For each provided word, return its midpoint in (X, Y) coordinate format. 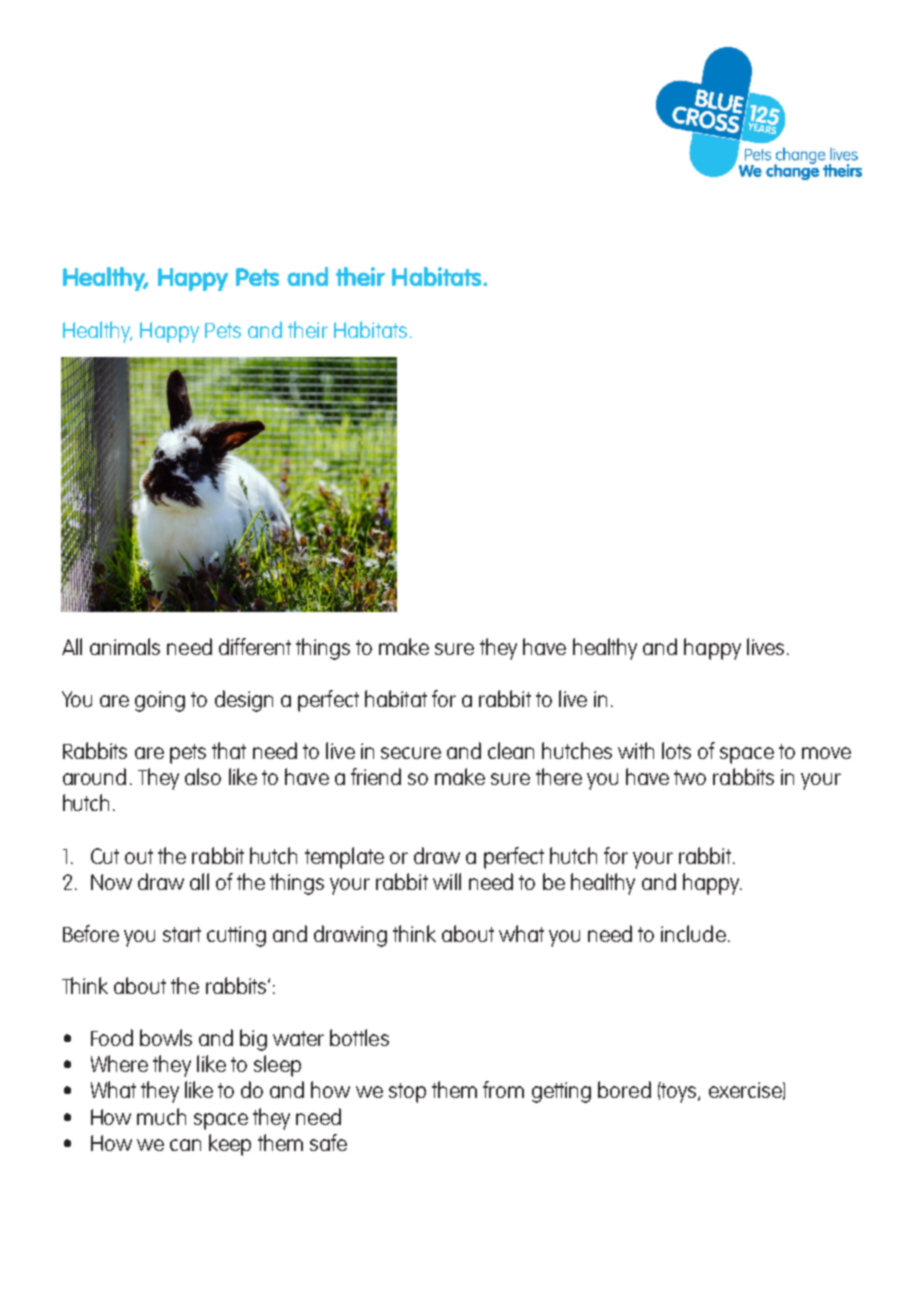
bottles (359, 1037)
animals (125, 646)
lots (676, 750)
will (447, 881)
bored (624, 1089)
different (255, 646)
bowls (166, 1037)
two (690, 777)
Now (111, 882)
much (161, 1116)
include (693, 933)
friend (376, 776)
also (203, 776)
